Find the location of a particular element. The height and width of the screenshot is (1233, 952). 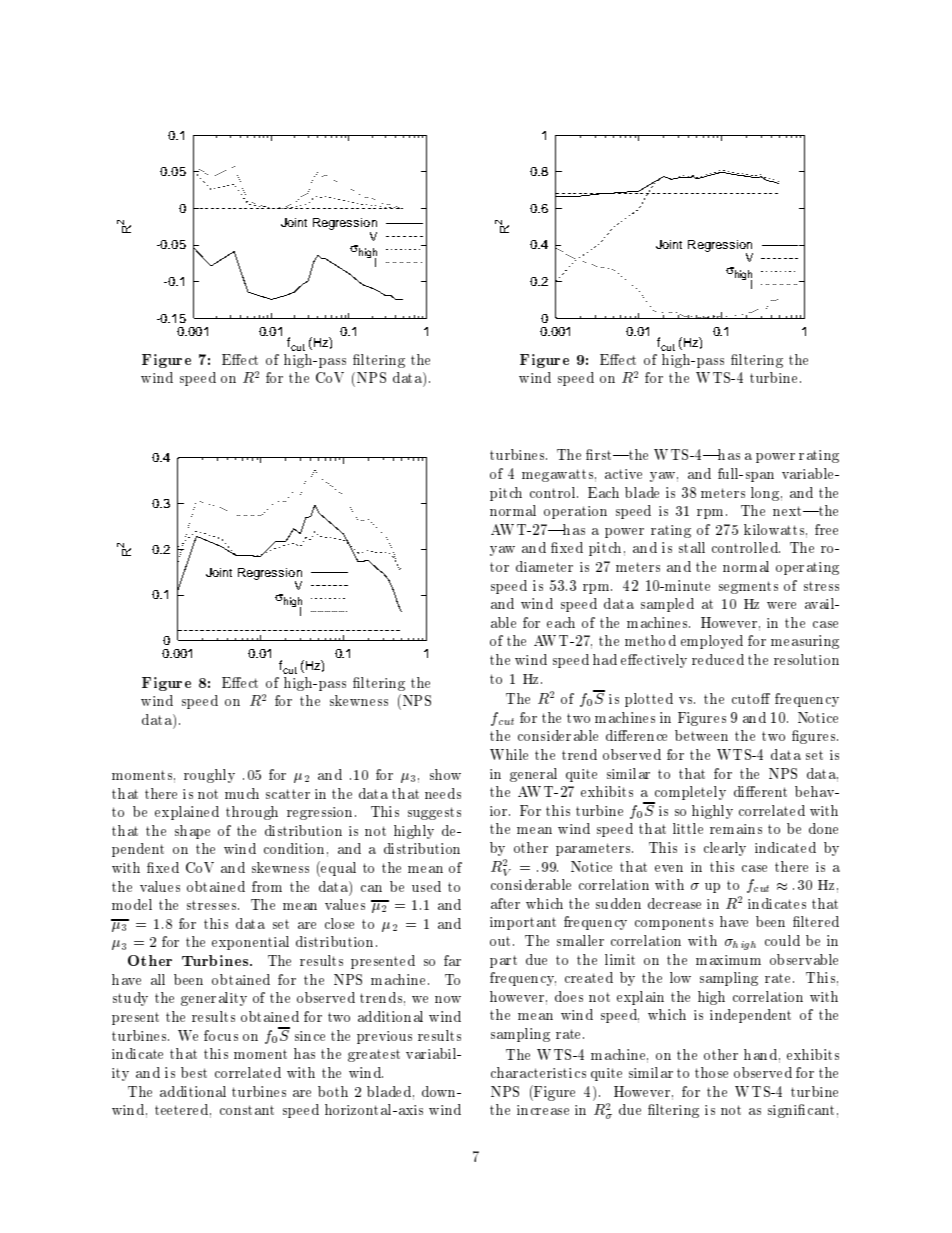

best is located at coordinates (194, 1072).
